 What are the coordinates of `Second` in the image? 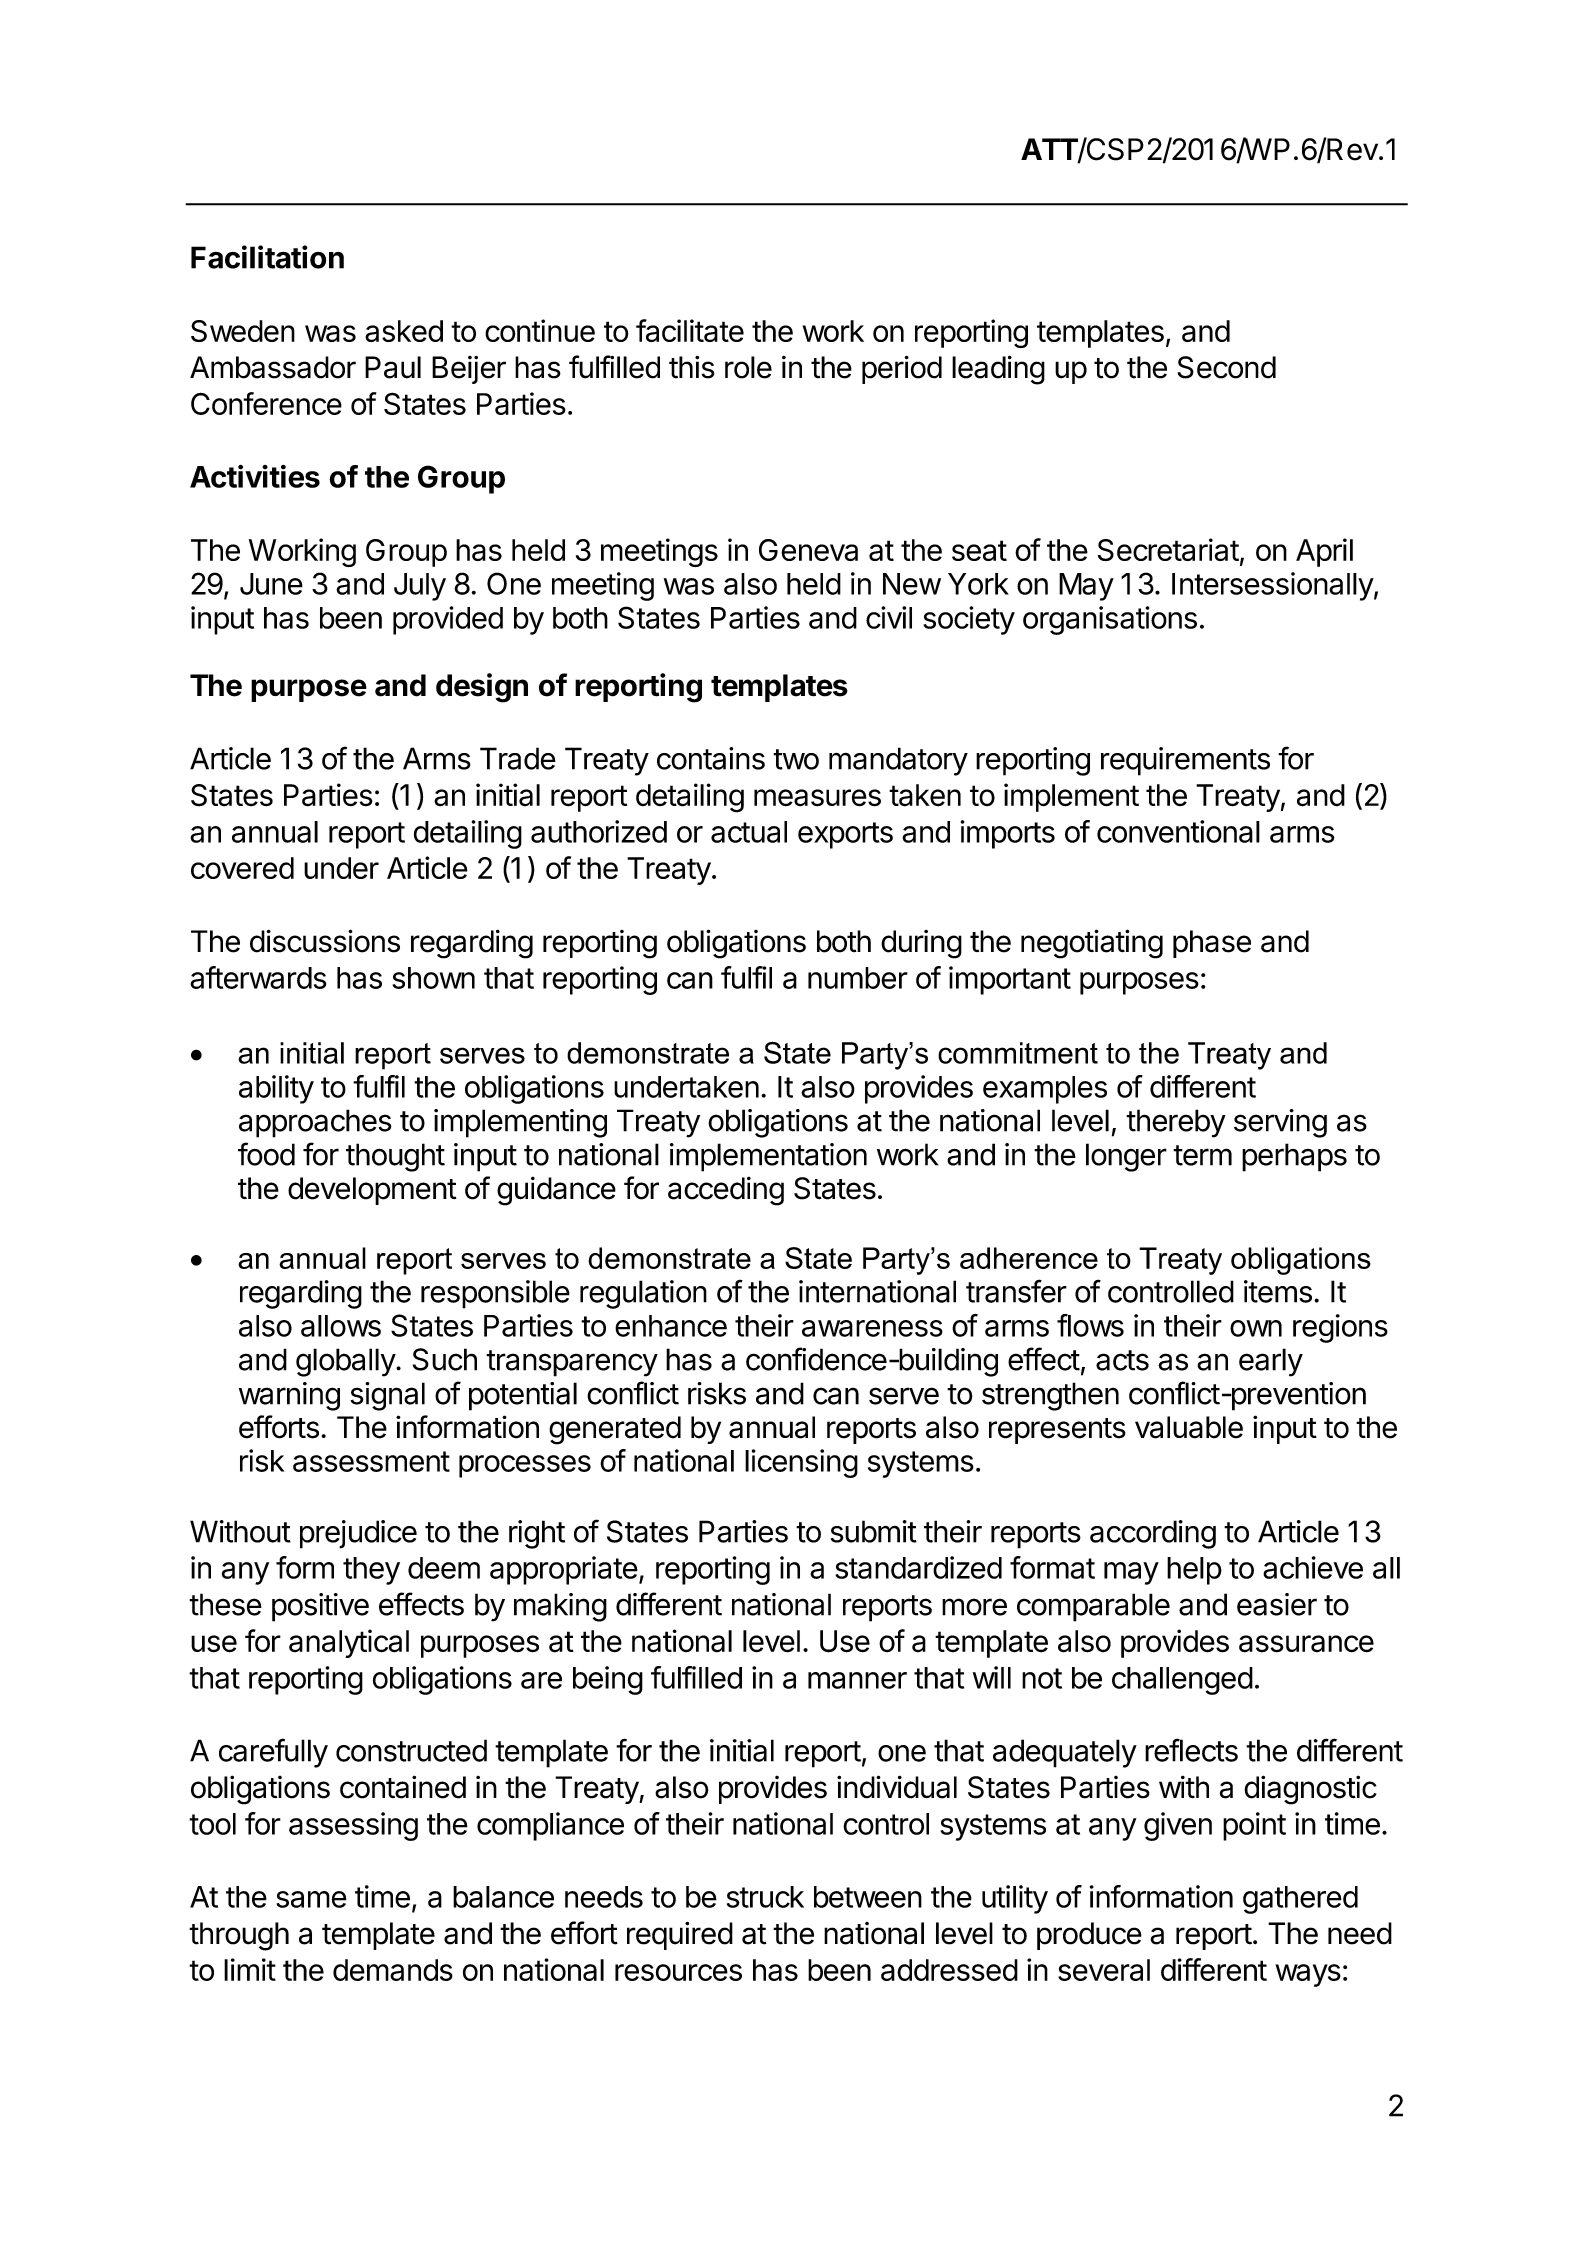 It's located at (1227, 367).
